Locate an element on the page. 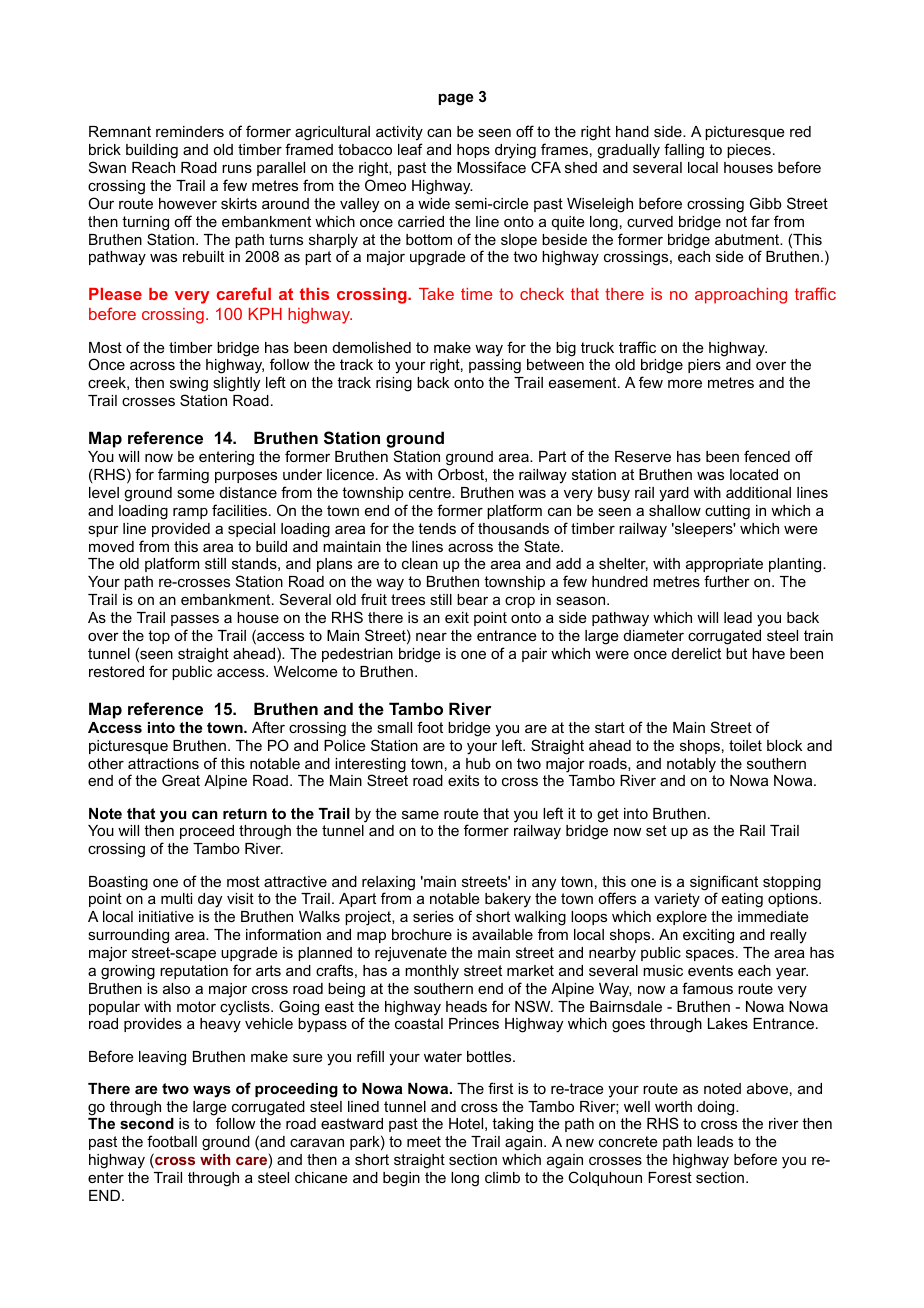 Image resolution: width=924 pixels, height=1308 pixels. page is located at coordinates (456, 99).
